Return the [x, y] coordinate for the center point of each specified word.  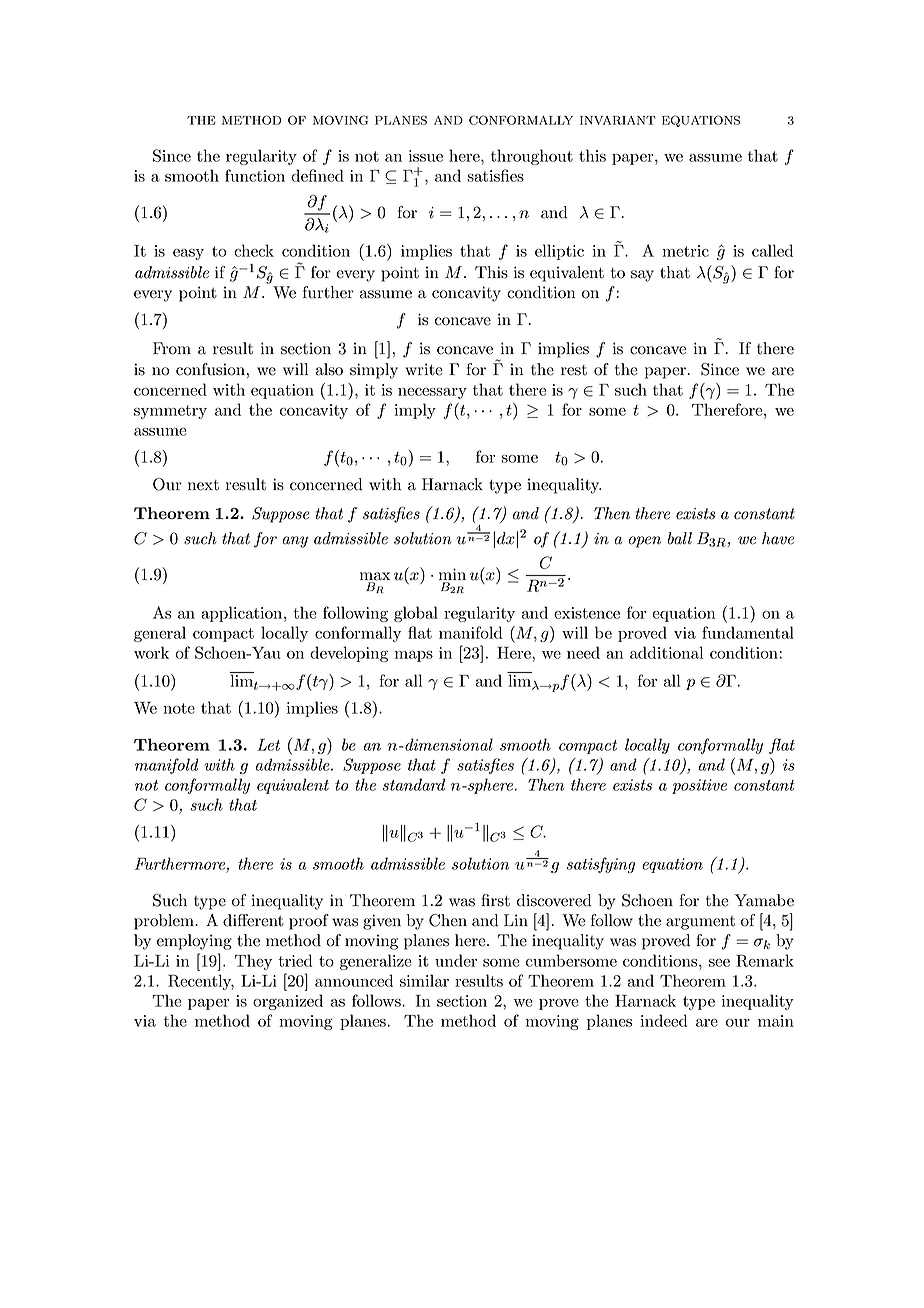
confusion [210, 369]
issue [426, 156]
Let [268, 745]
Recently [201, 982]
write [424, 369]
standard [414, 784]
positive [699, 786]
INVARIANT [618, 120]
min [452, 574]
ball [680, 538]
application [243, 614]
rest [574, 370]
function [255, 175]
